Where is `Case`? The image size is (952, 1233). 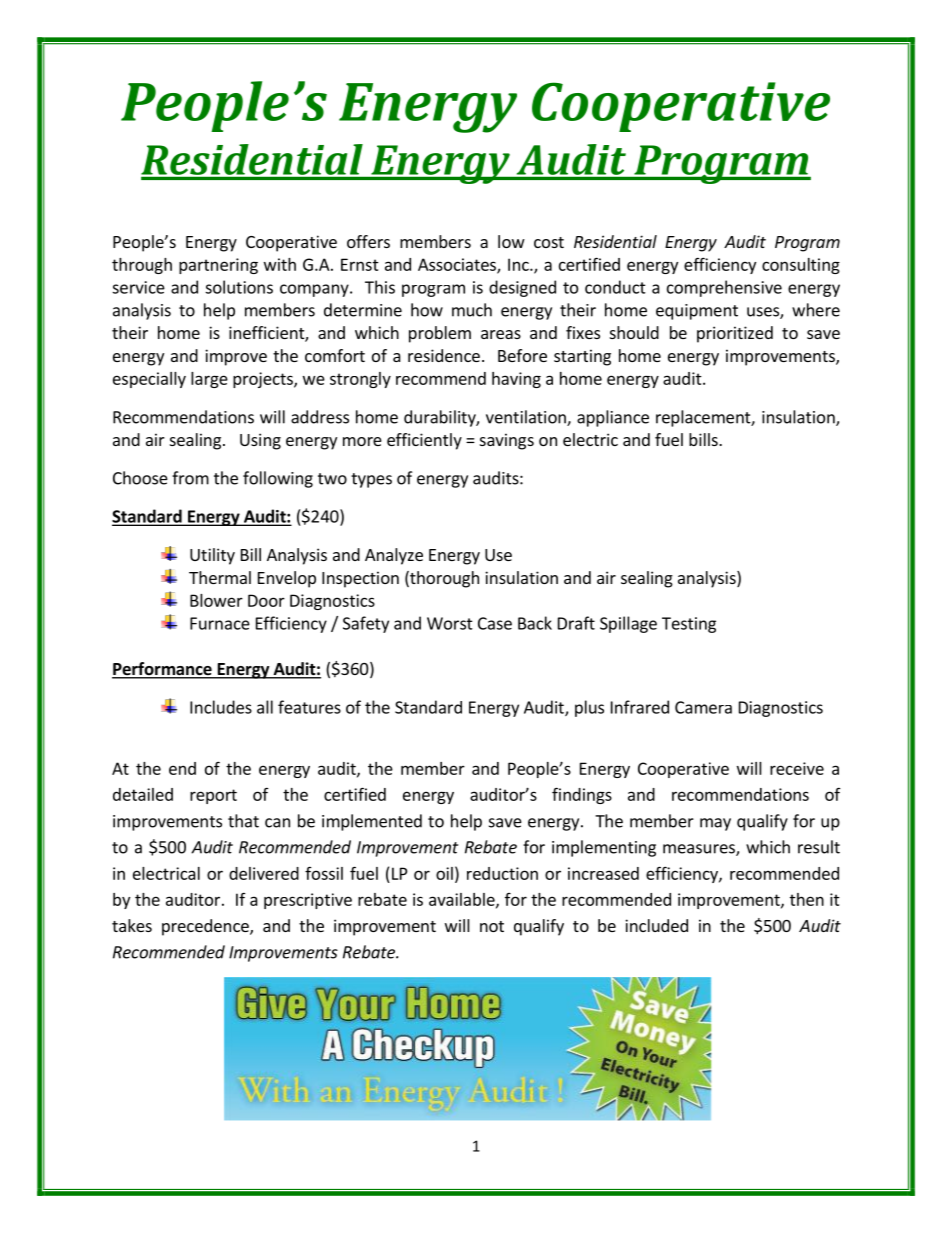 Case is located at coordinates (495, 623).
